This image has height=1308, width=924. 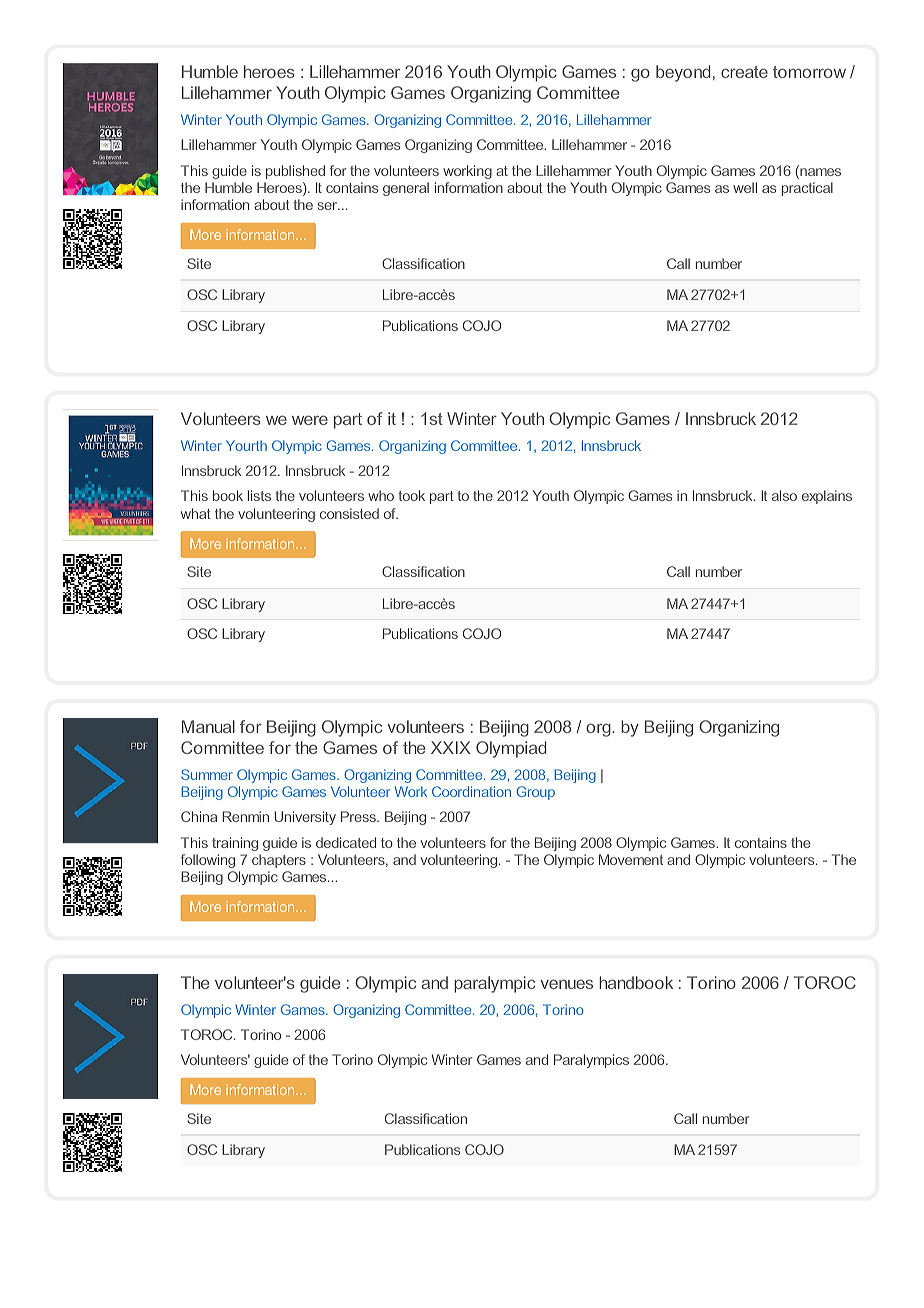 I want to click on lists, so click(x=259, y=495).
